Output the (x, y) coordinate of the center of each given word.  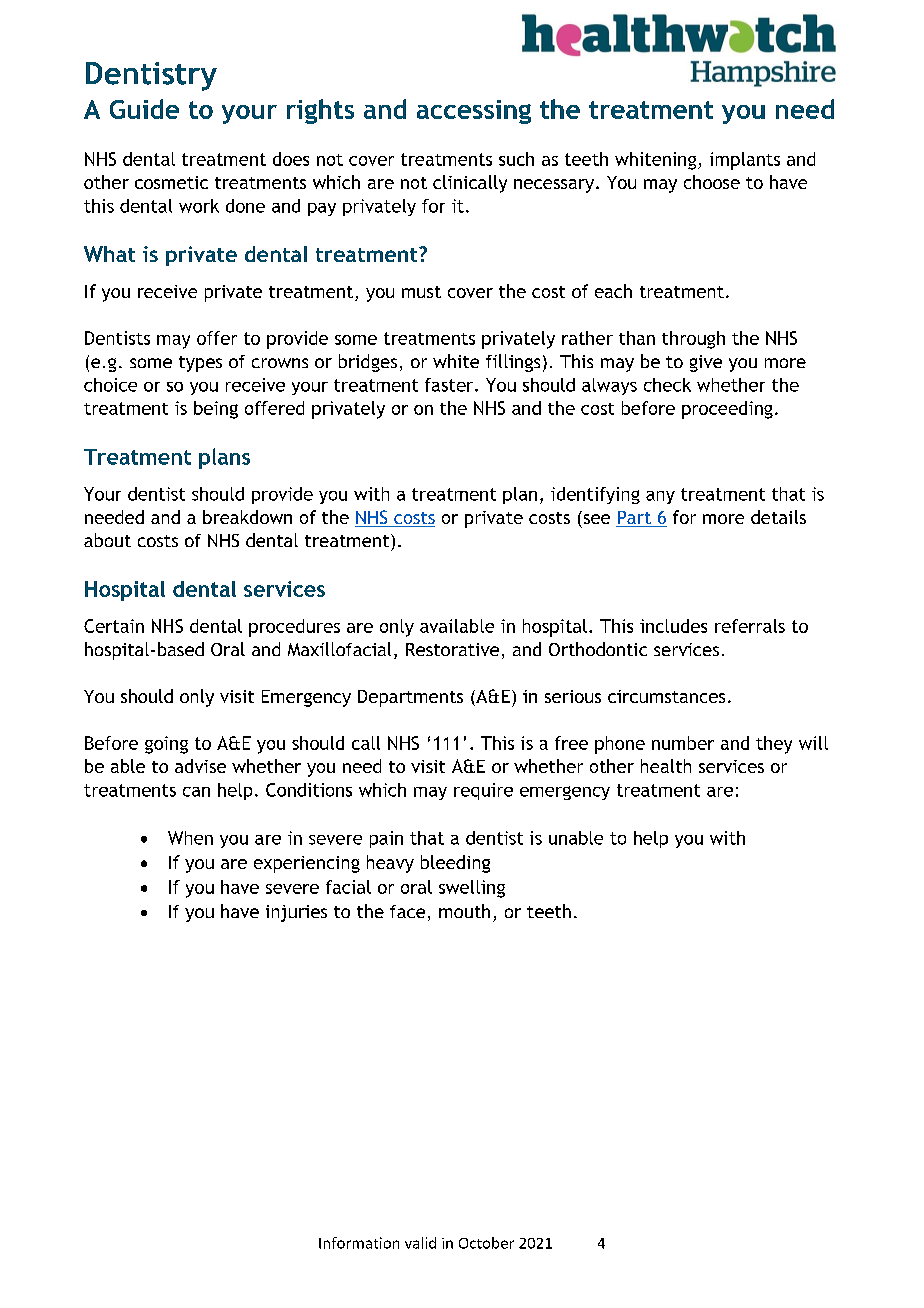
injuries (296, 913)
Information (359, 1243)
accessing (474, 112)
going (166, 745)
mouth (464, 911)
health (666, 766)
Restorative (452, 649)
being (216, 410)
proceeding (727, 410)
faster (450, 385)
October (486, 1243)
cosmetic (171, 182)
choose (712, 182)
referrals (750, 626)
